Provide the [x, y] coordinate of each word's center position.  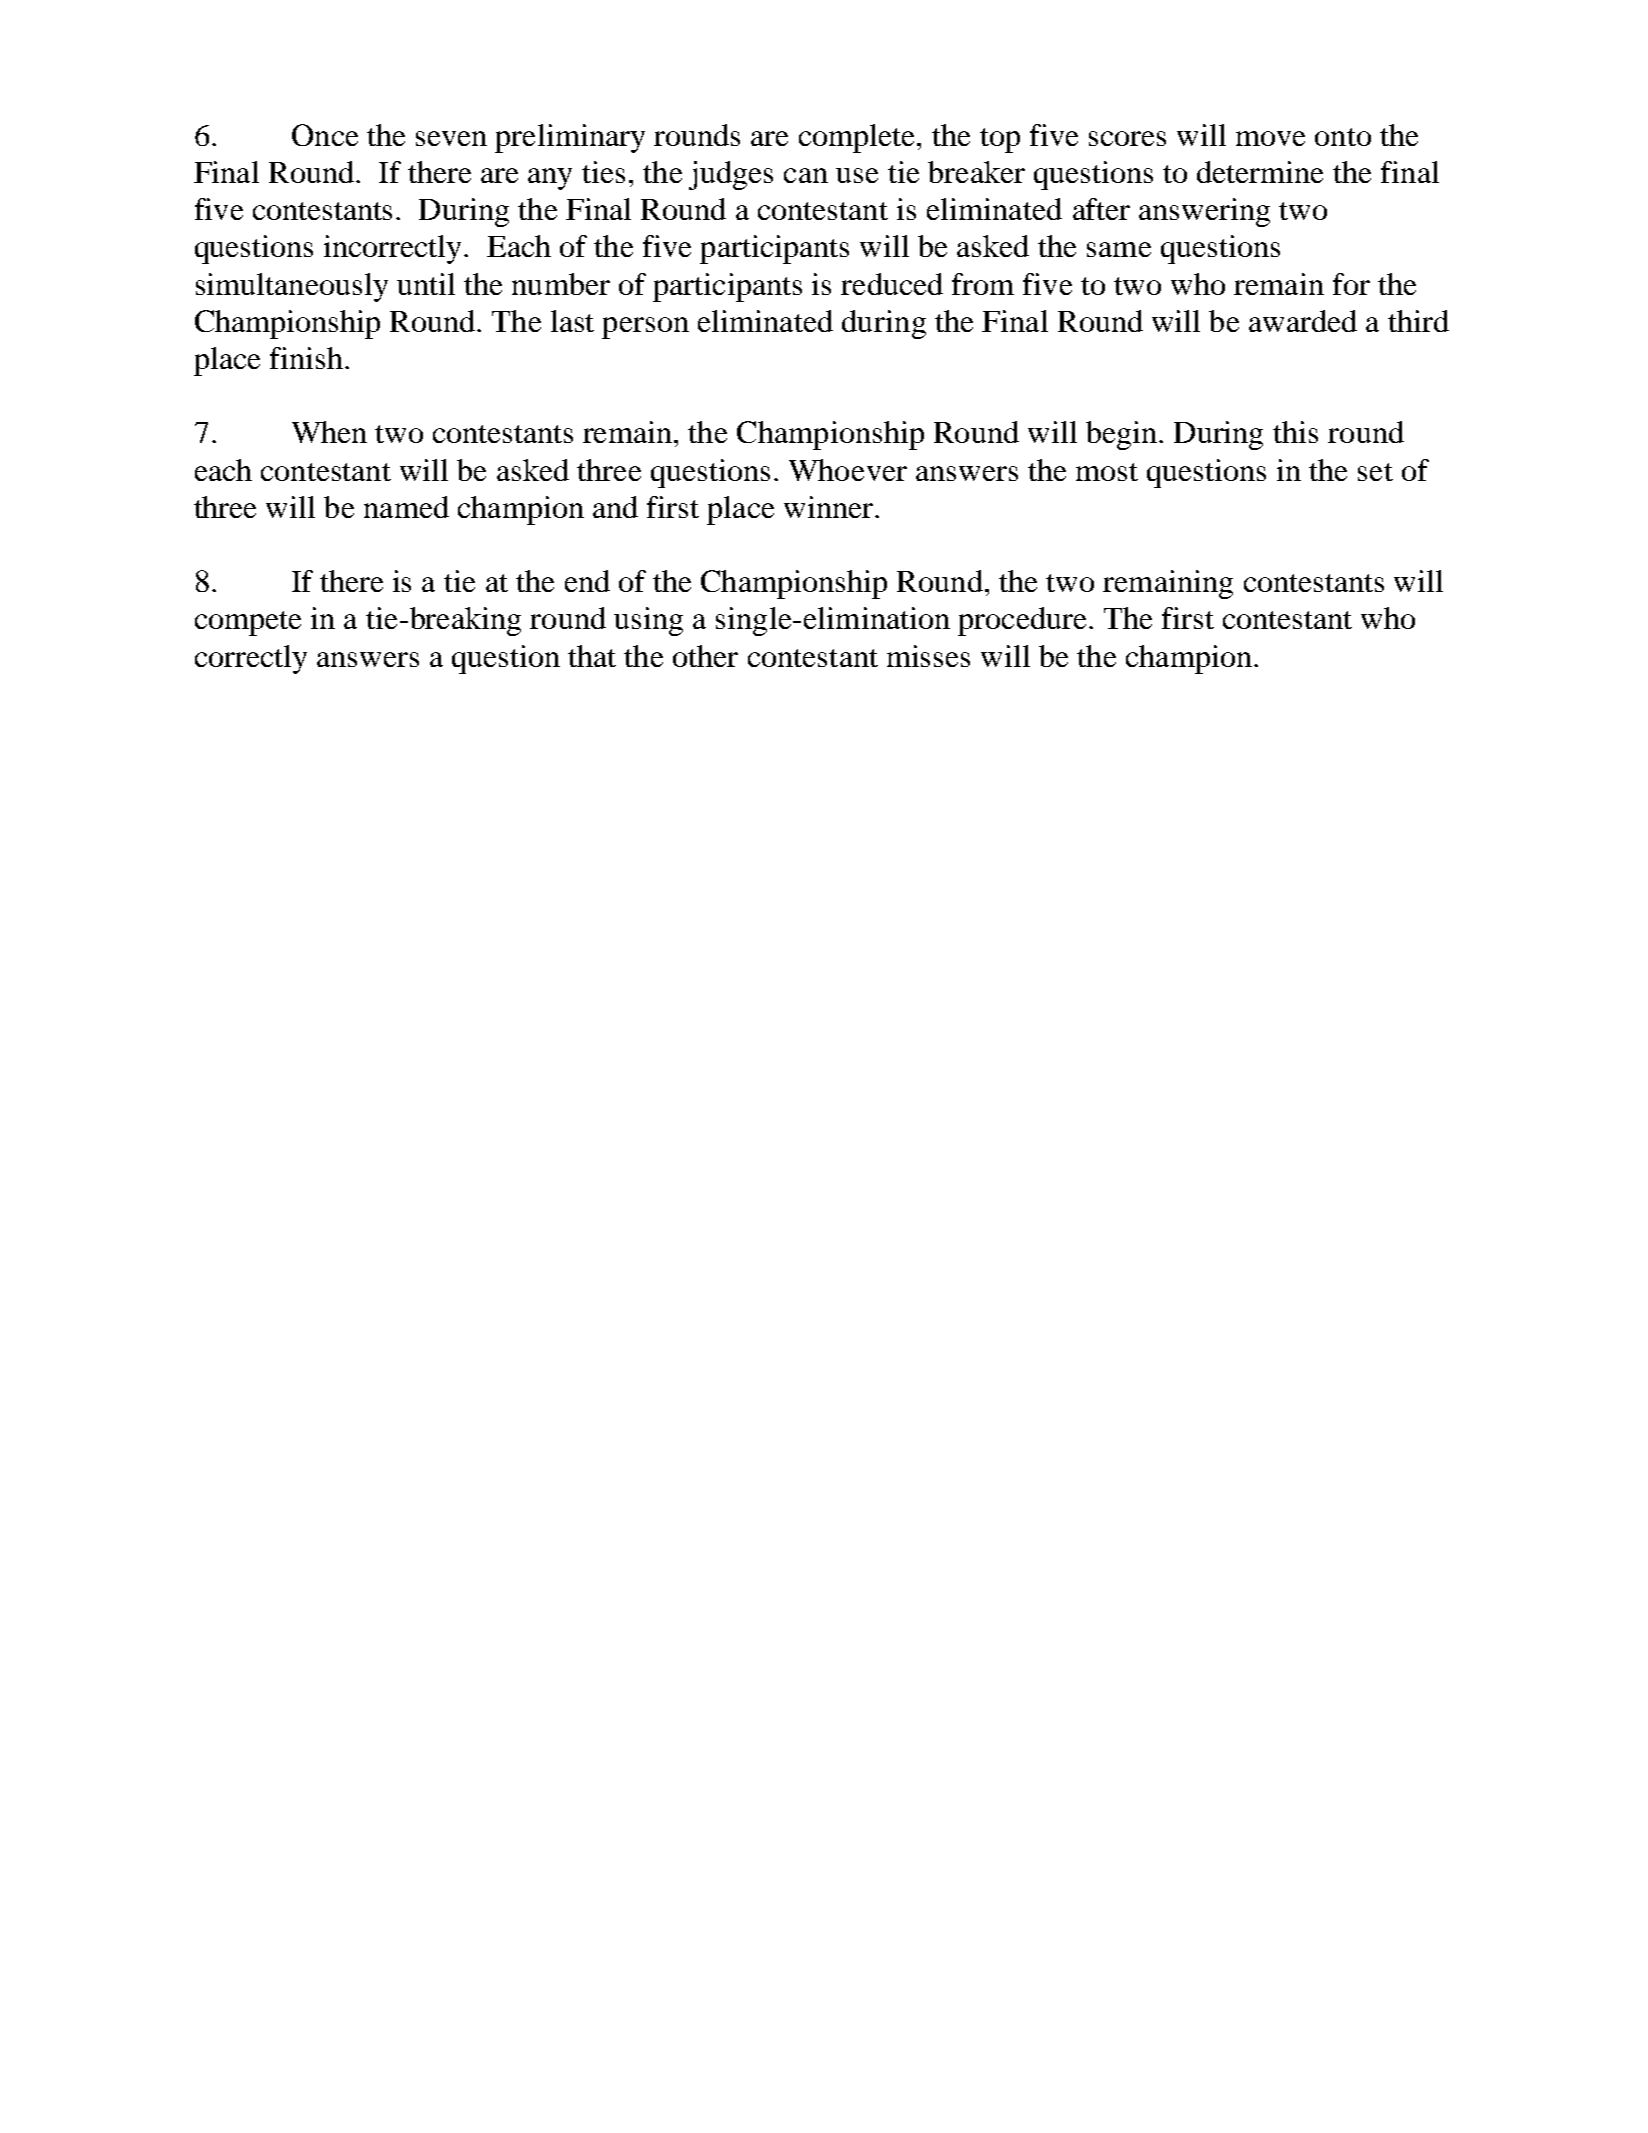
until [426, 284]
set [1375, 472]
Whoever [848, 470]
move [1270, 138]
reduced [892, 284]
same [1119, 249]
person [645, 328]
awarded [1303, 321]
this [1295, 432]
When [329, 432]
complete [858, 138]
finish [306, 358]
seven [451, 138]
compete [248, 623]
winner [828, 507]
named [406, 507]
